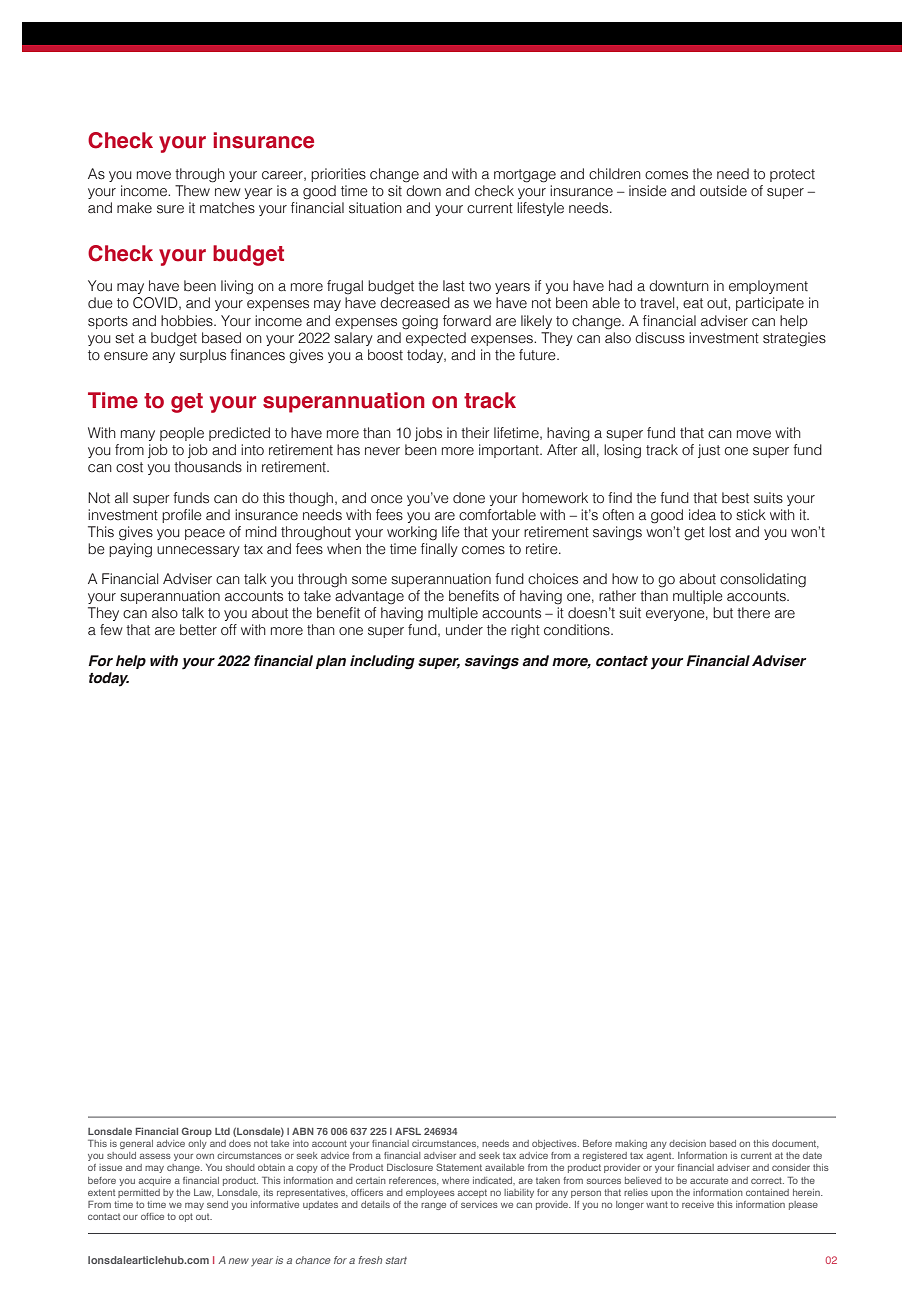  Describe the element at coordinates (192, 191) in the page. I see `Thew` at that location.
